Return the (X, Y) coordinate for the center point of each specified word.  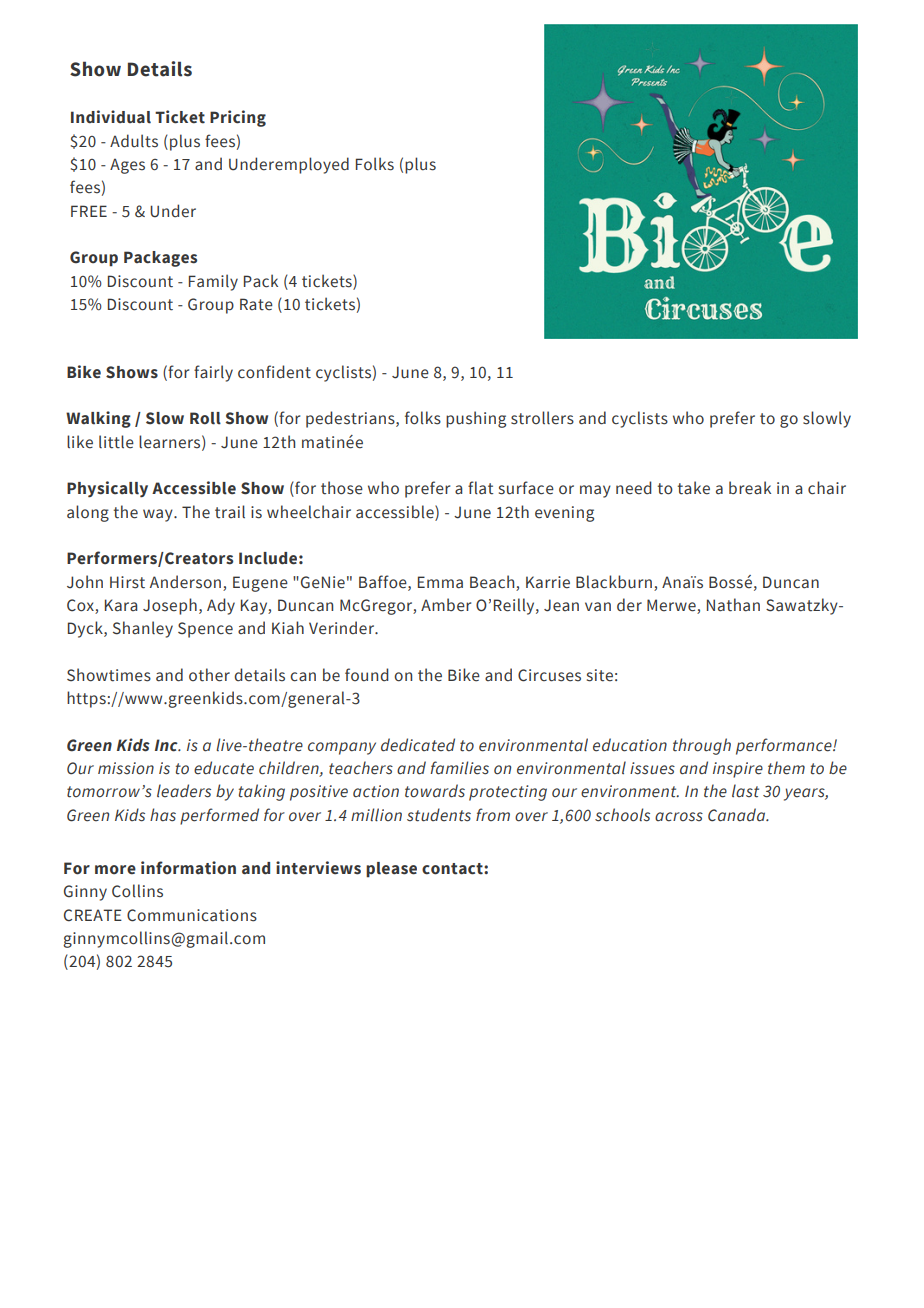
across (679, 817)
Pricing (238, 118)
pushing (476, 419)
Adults (134, 141)
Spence (205, 630)
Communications (192, 915)
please (391, 870)
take (694, 488)
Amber (446, 605)
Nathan (733, 605)
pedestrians (351, 419)
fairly (213, 373)
